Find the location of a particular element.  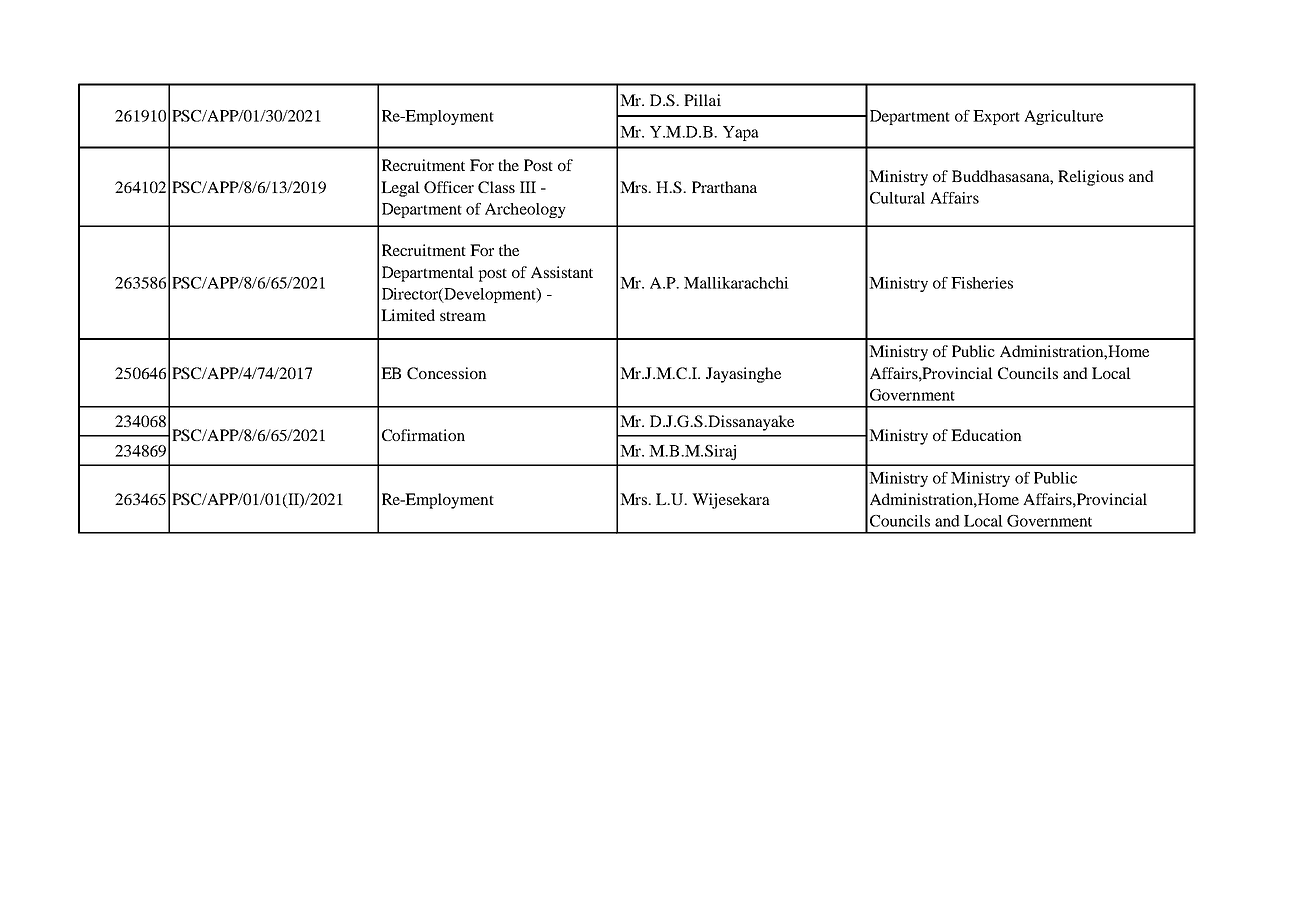

Fisheries is located at coordinates (982, 283).
